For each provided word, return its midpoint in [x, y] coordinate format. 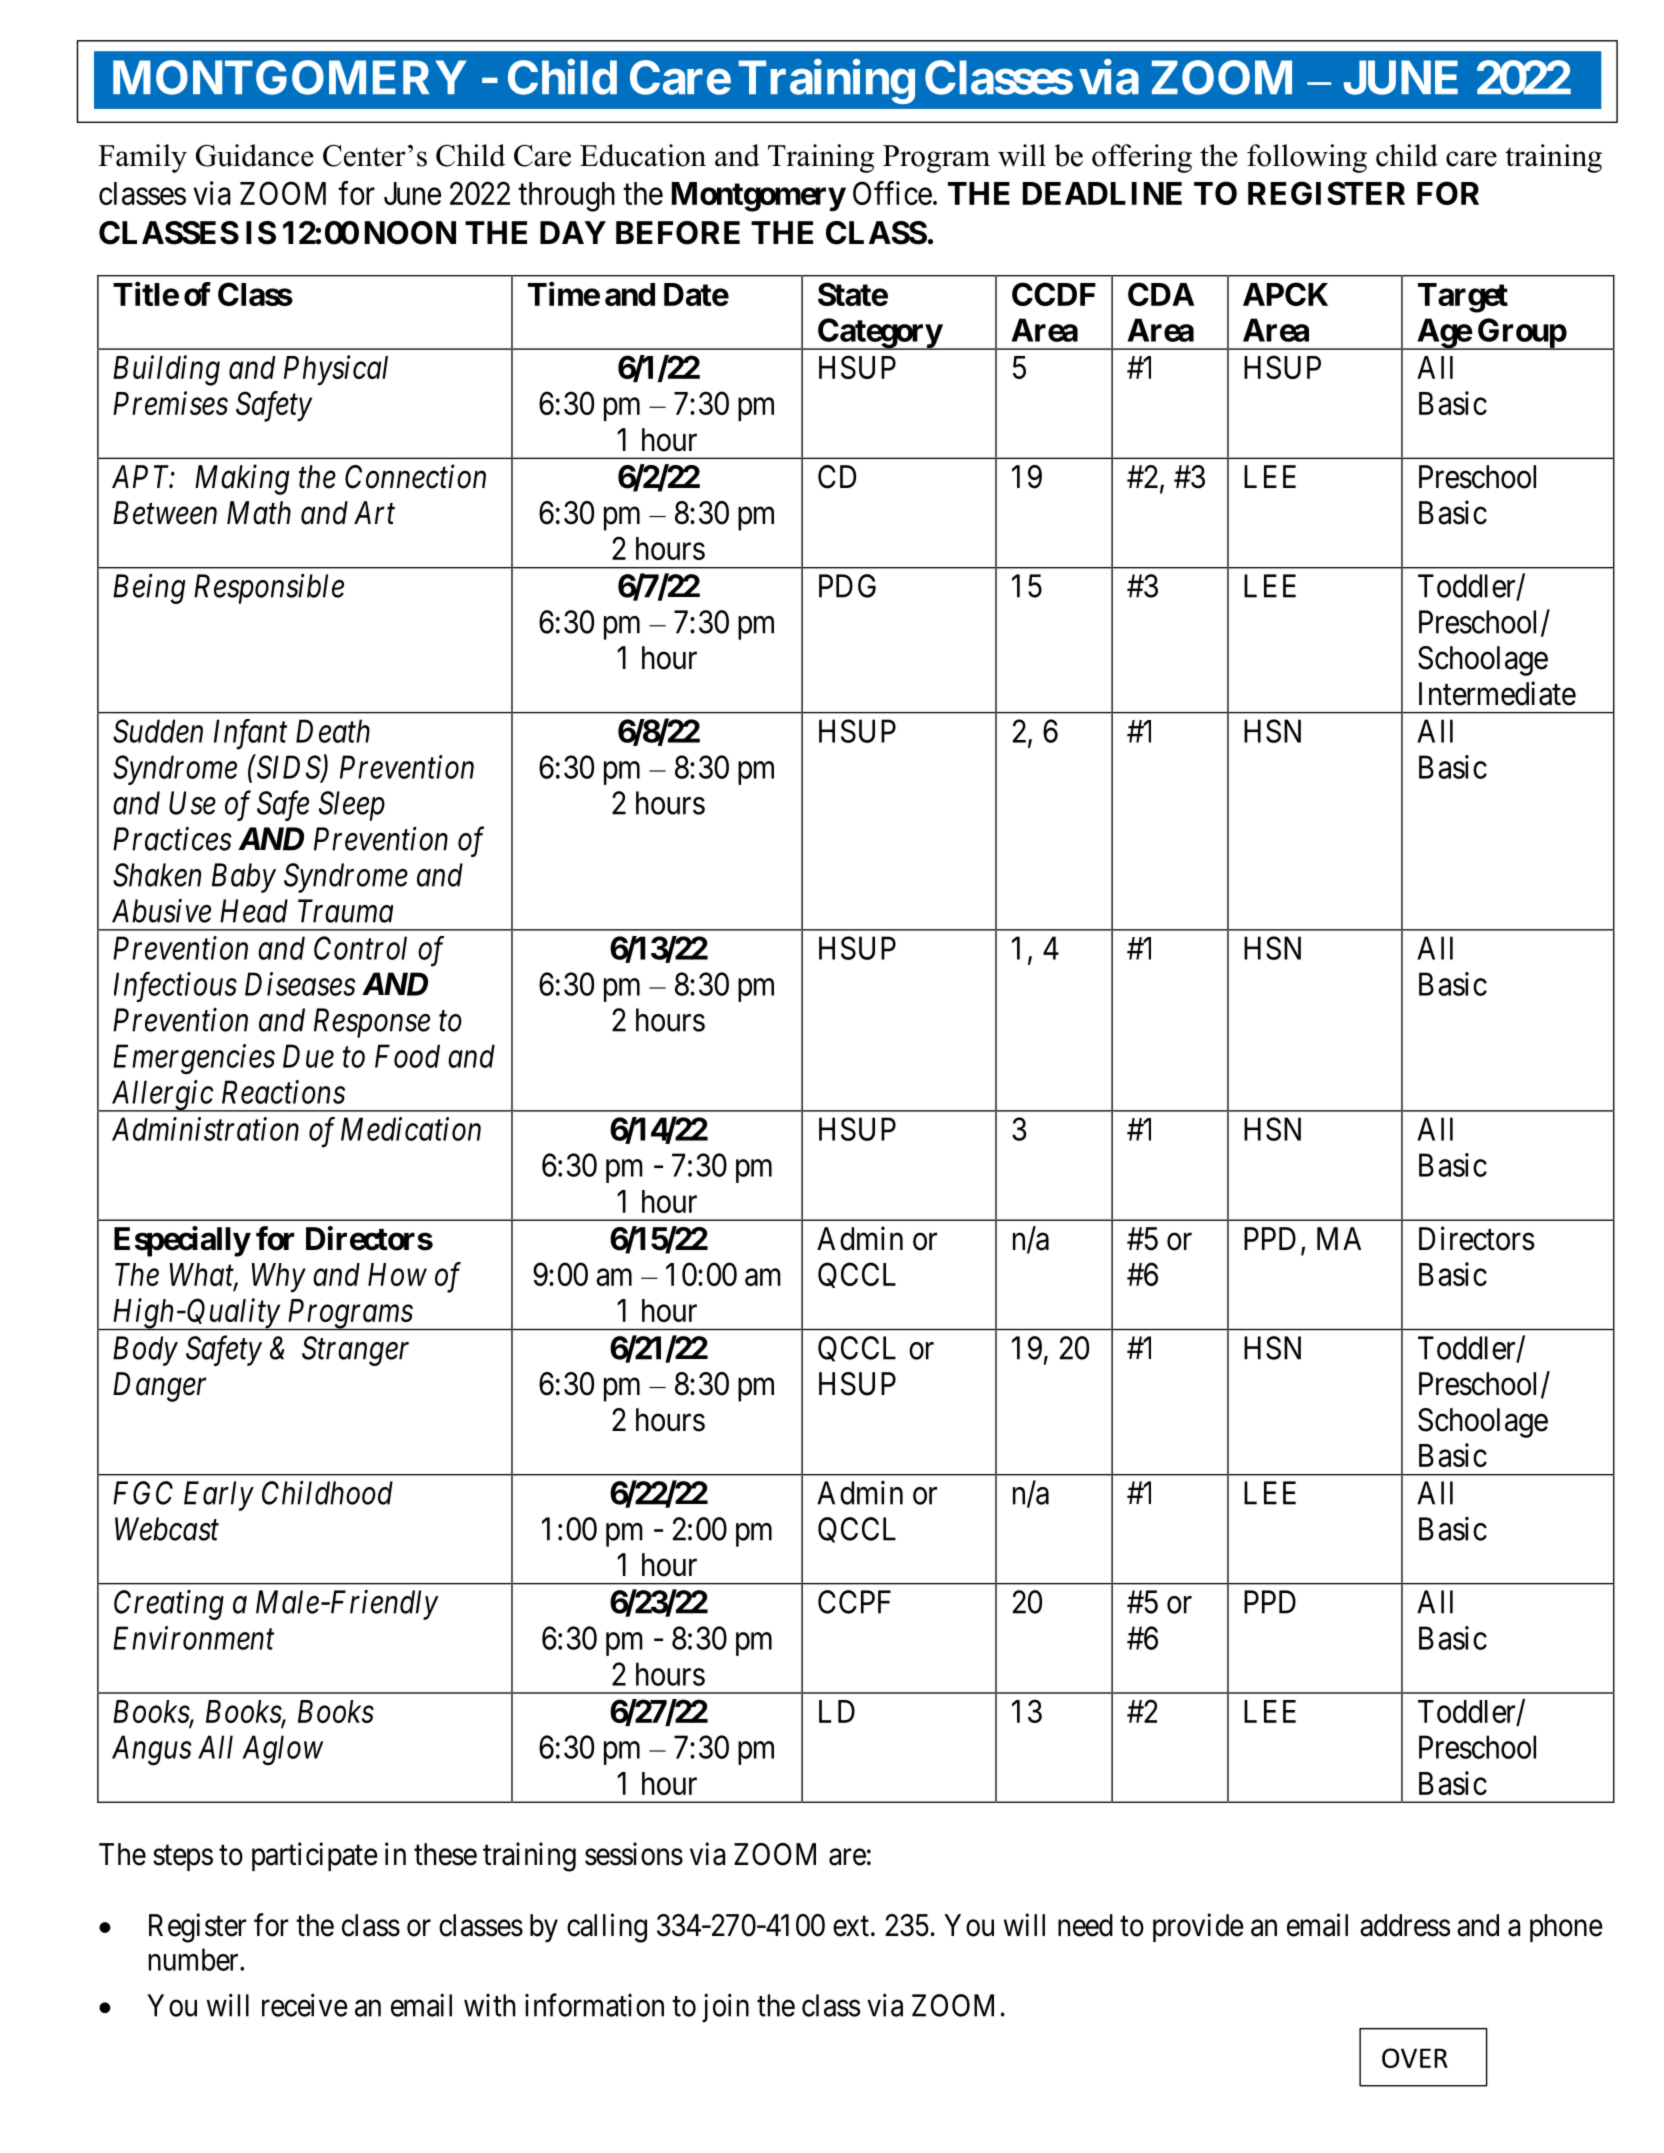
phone [1566, 1928]
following [1307, 158]
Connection [415, 477]
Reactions [283, 1092]
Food [407, 1056]
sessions [634, 1854]
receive [305, 2005]
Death [333, 731]
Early [219, 1496]
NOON [410, 233]
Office [892, 193]
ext [851, 1926]
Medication [411, 1129]
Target [1463, 298]
